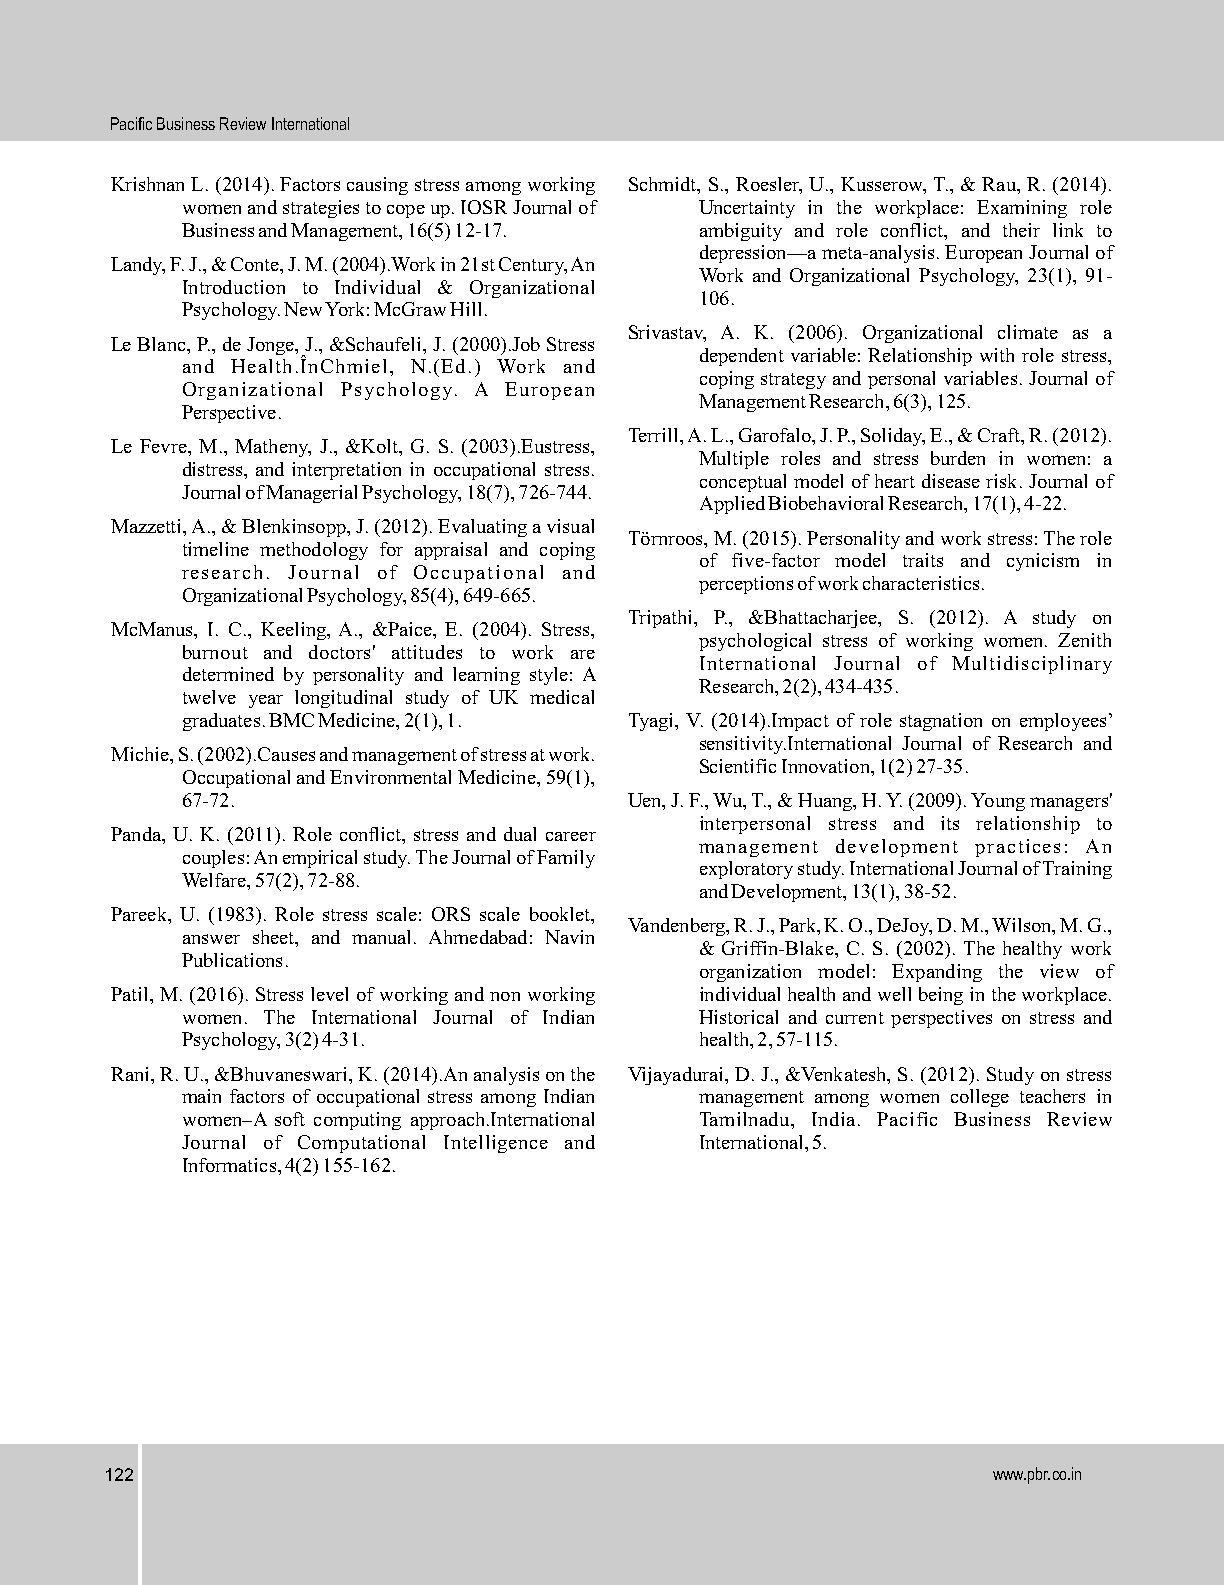 Image resolution: width=1224 pixels, height=1585 pixels. I want to click on college, so click(980, 1098).
